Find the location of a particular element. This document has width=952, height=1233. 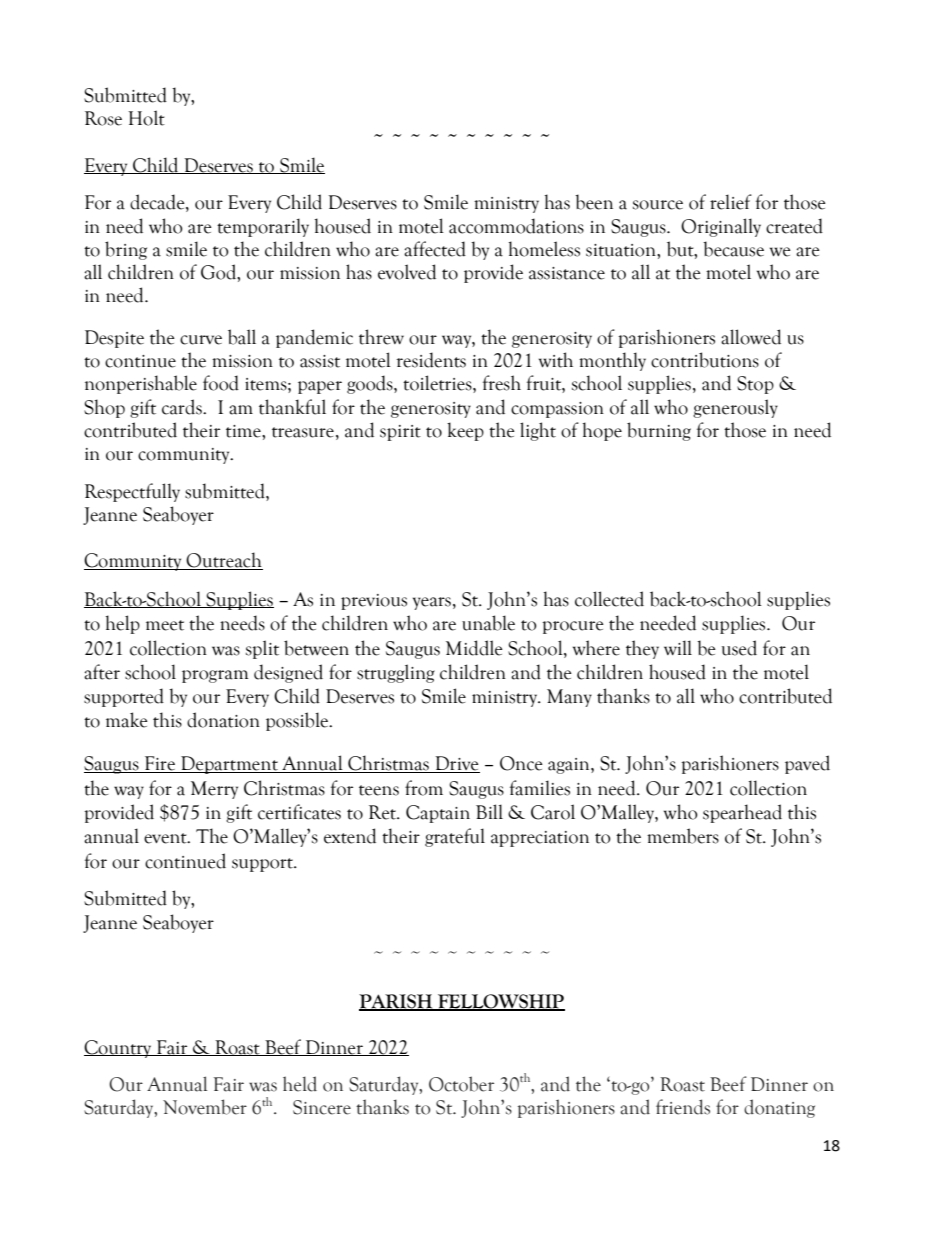

will is located at coordinates (678, 647).
